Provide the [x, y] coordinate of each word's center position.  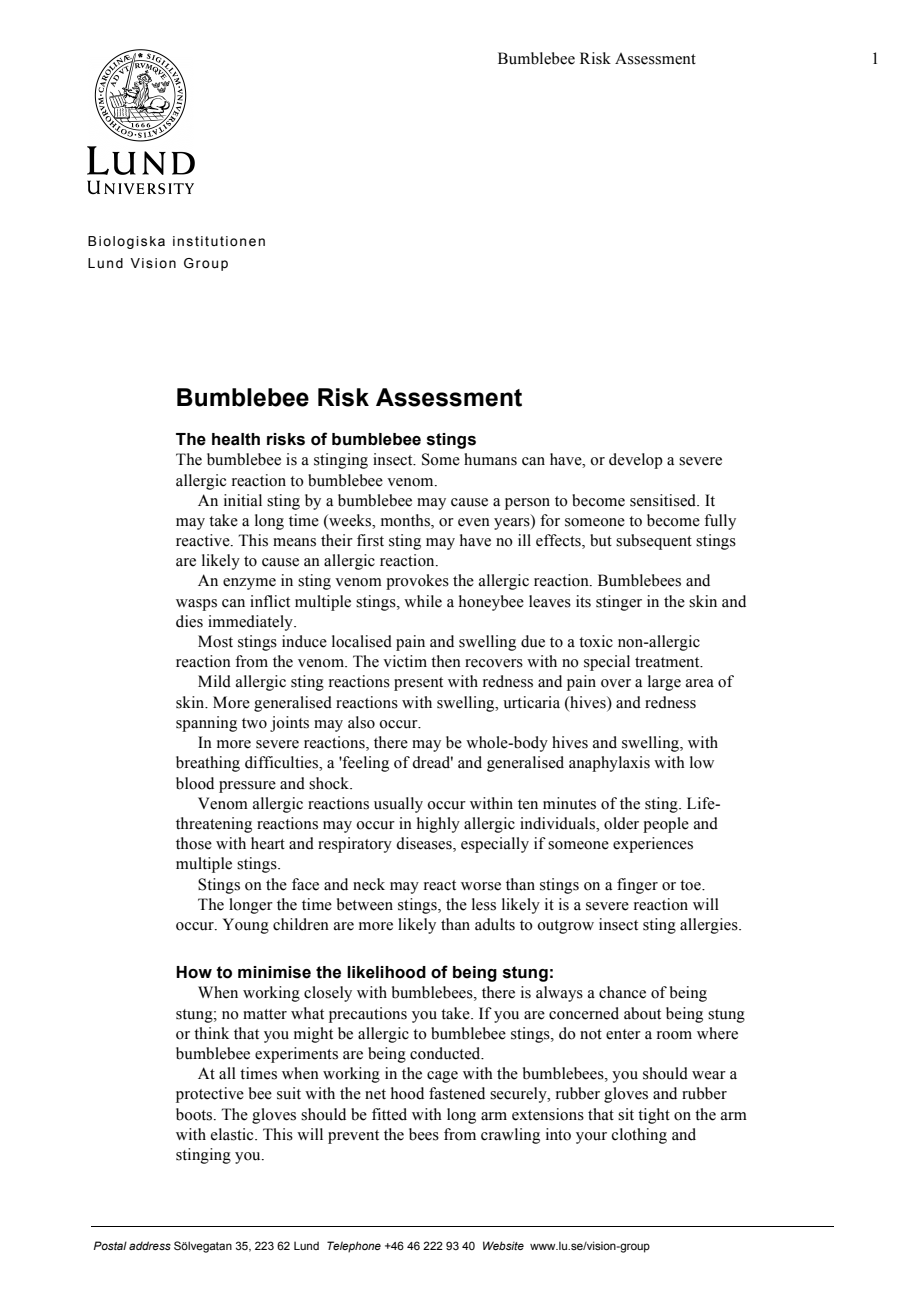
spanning [206, 724]
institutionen [219, 241]
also [361, 722]
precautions [368, 1015]
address [150, 1245]
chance [622, 992]
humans [490, 459]
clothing [639, 1136]
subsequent [654, 542]
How [194, 972]
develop [636, 461]
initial [243, 500]
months [406, 521]
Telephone [354, 1247]
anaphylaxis [609, 764]
